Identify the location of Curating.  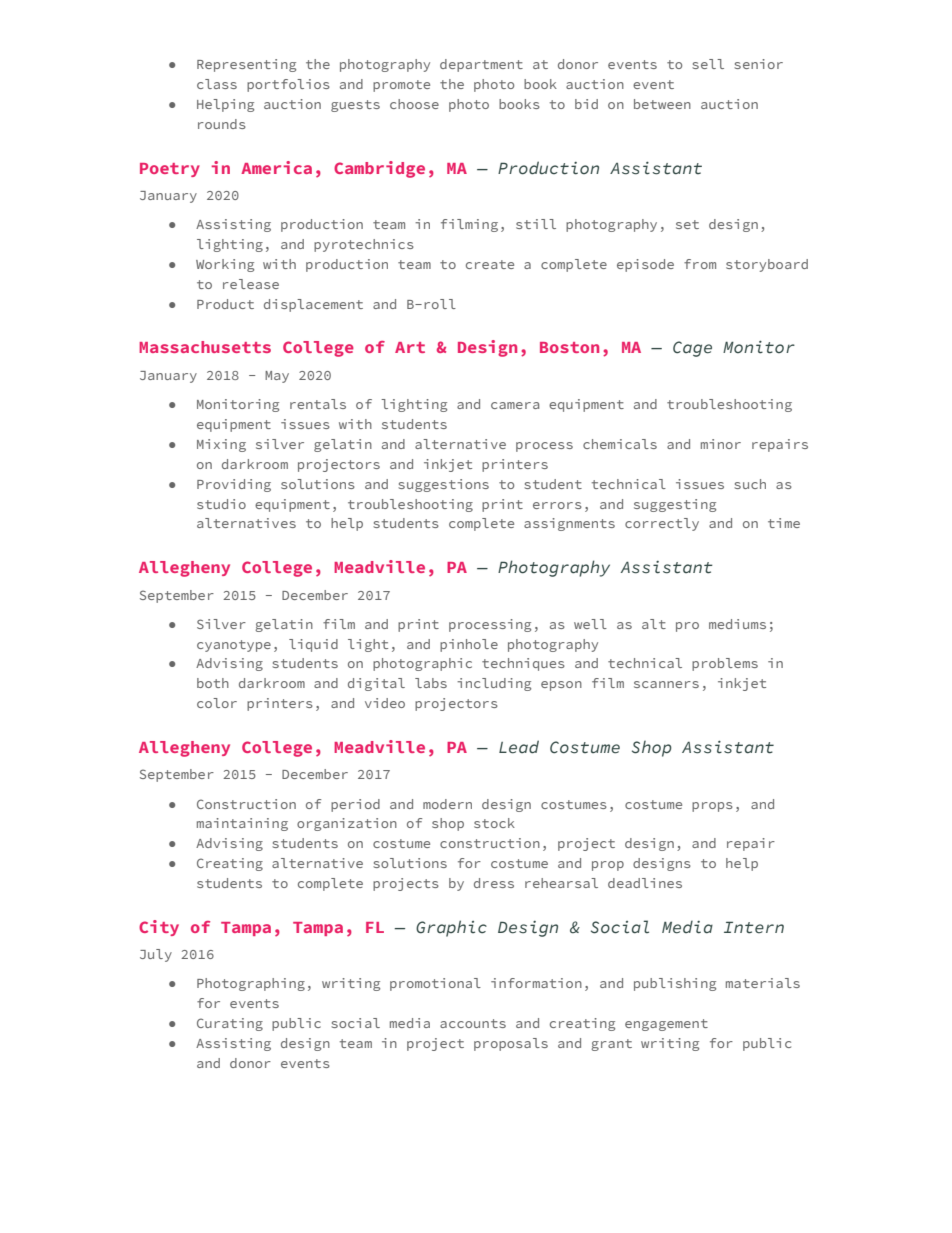
(230, 1024).
